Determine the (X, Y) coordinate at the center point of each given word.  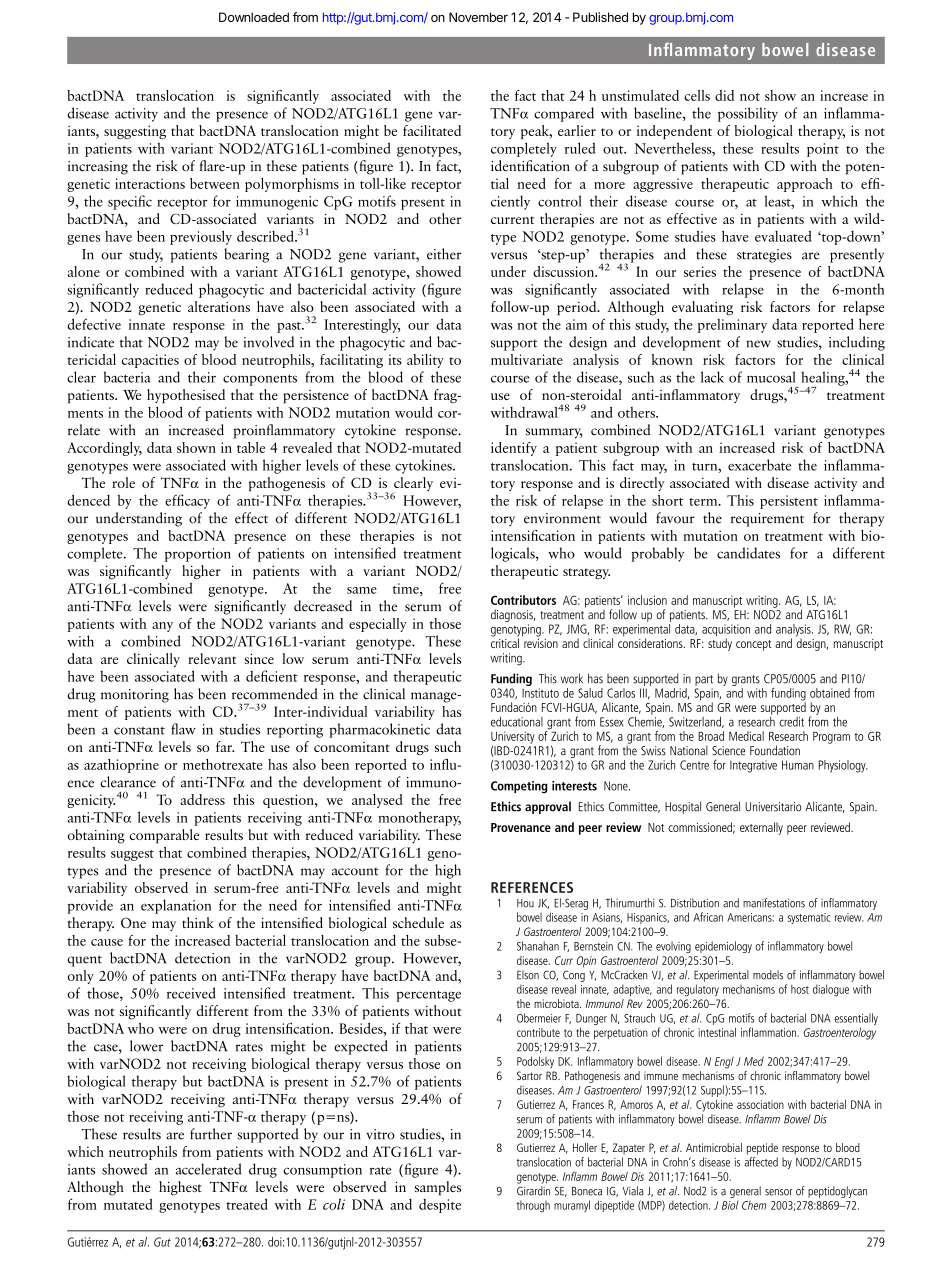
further (211, 1134)
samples (437, 1188)
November (478, 17)
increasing (98, 168)
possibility (748, 114)
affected (761, 1162)
